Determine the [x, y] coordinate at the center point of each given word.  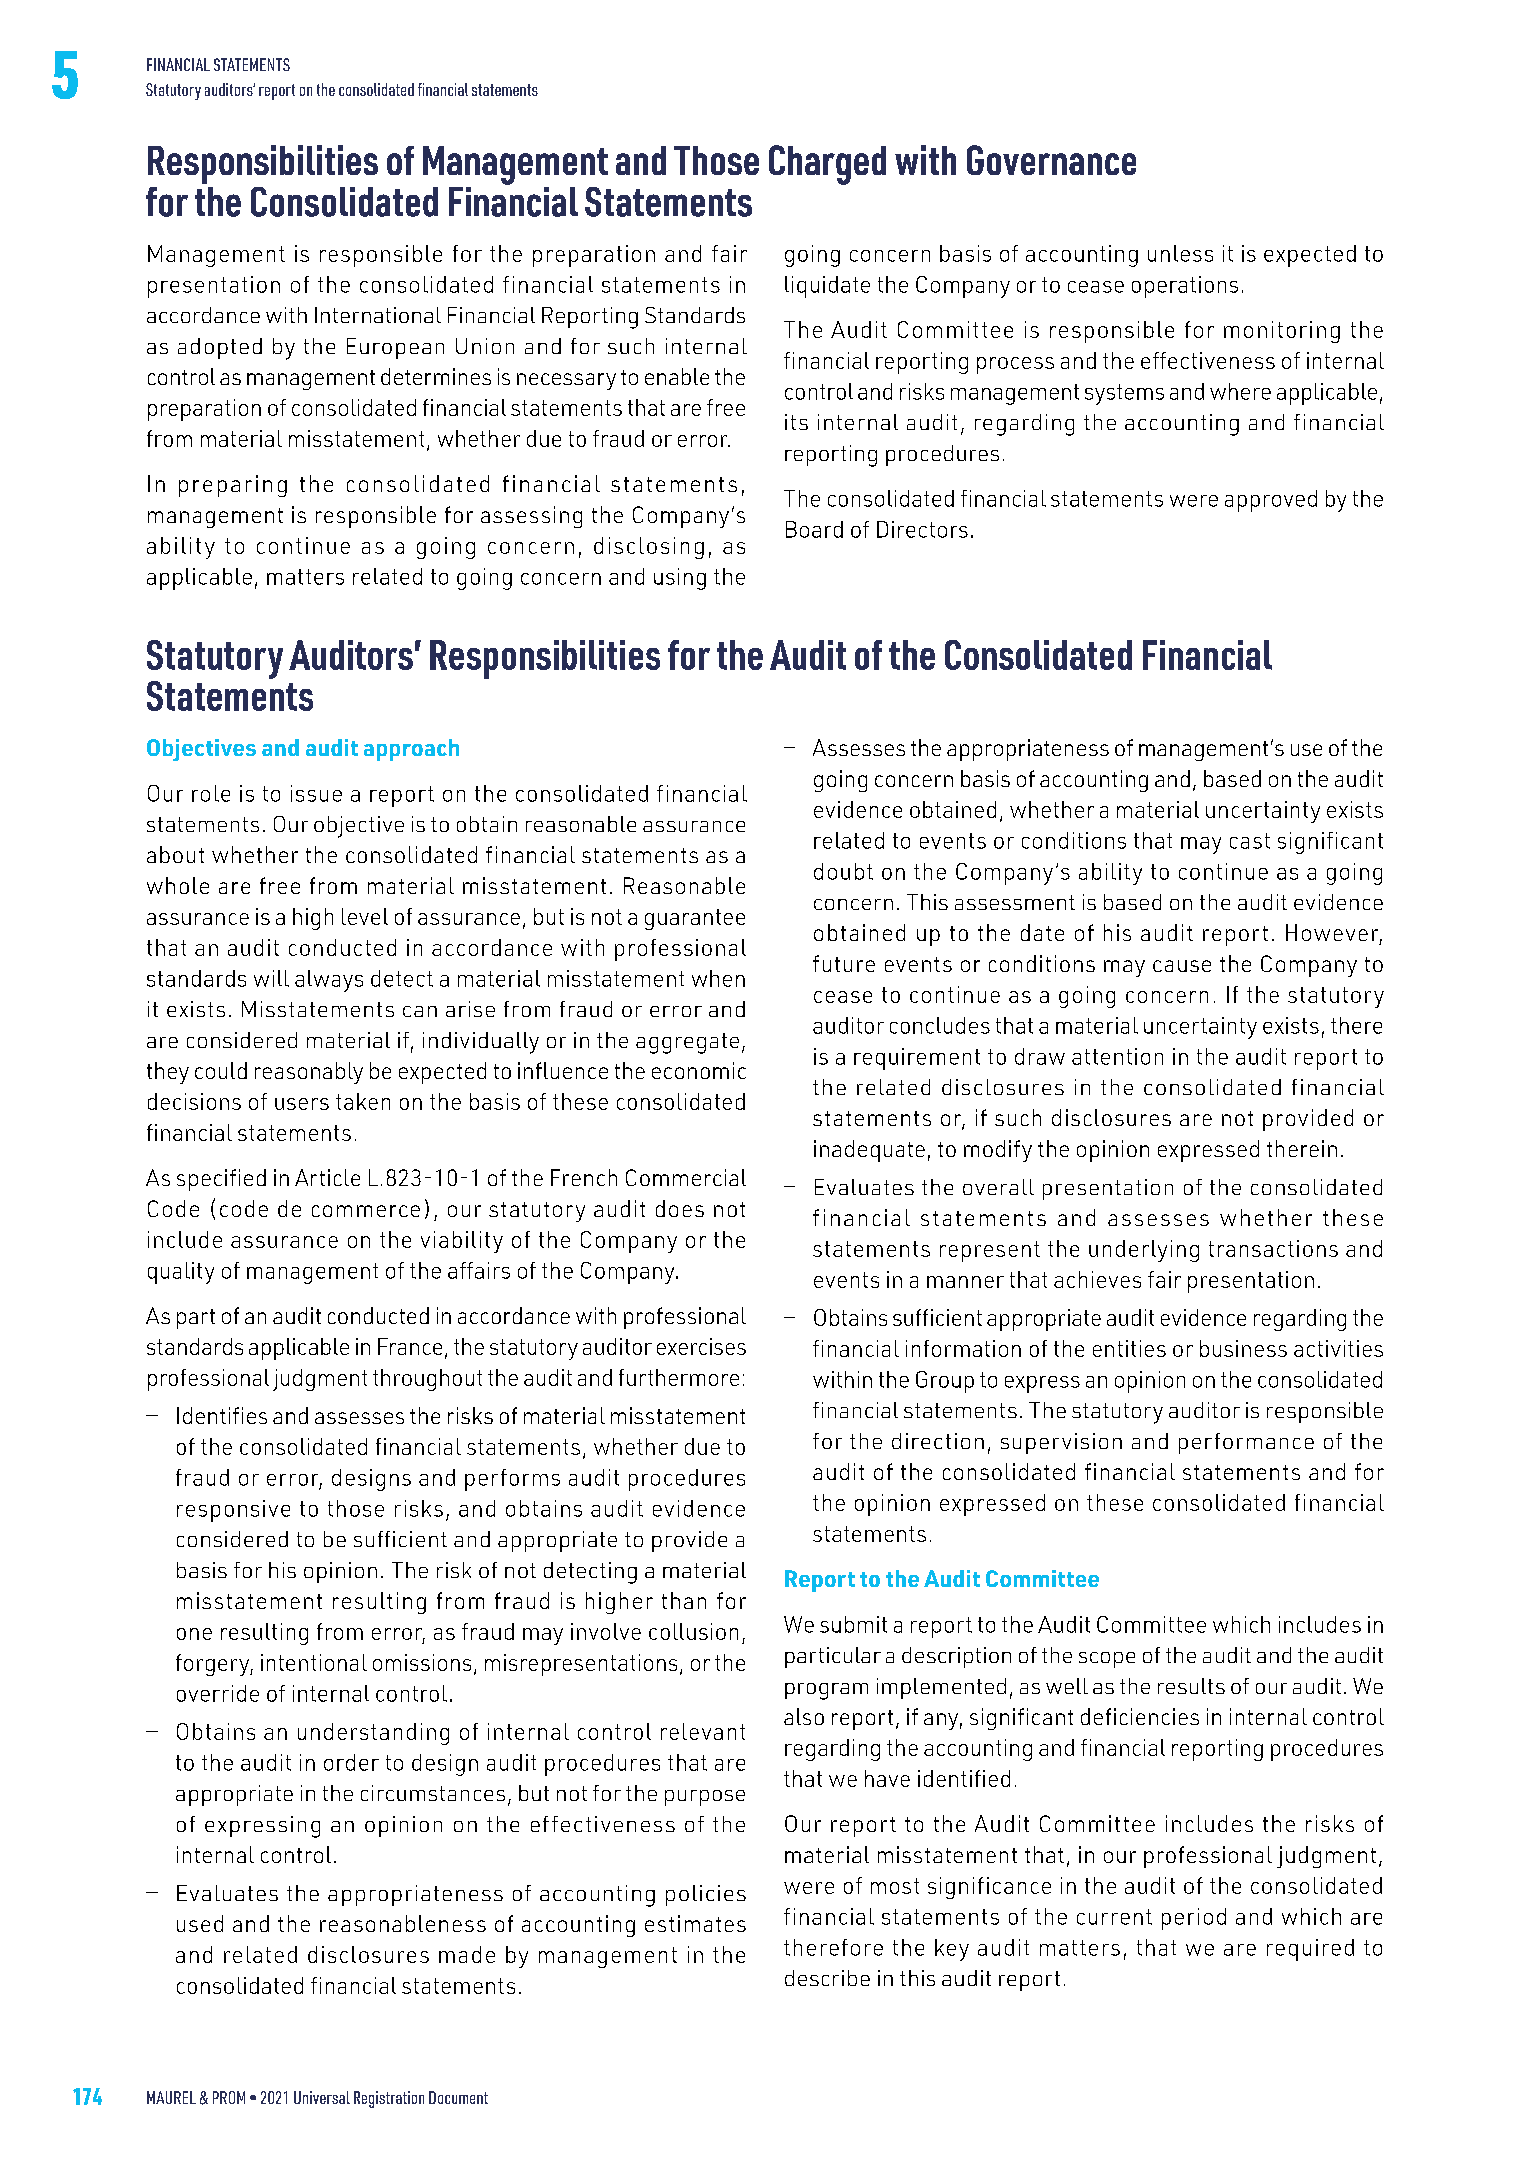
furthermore [679, 1377]
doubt [843, 871]
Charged [827, 165]
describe [827, 1978]
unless [1180, 253]
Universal [322, 2097]
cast [1250, 841]
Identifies [222, 1415]
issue [316, 793]
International [378, 315]
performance [1246, 1443]
